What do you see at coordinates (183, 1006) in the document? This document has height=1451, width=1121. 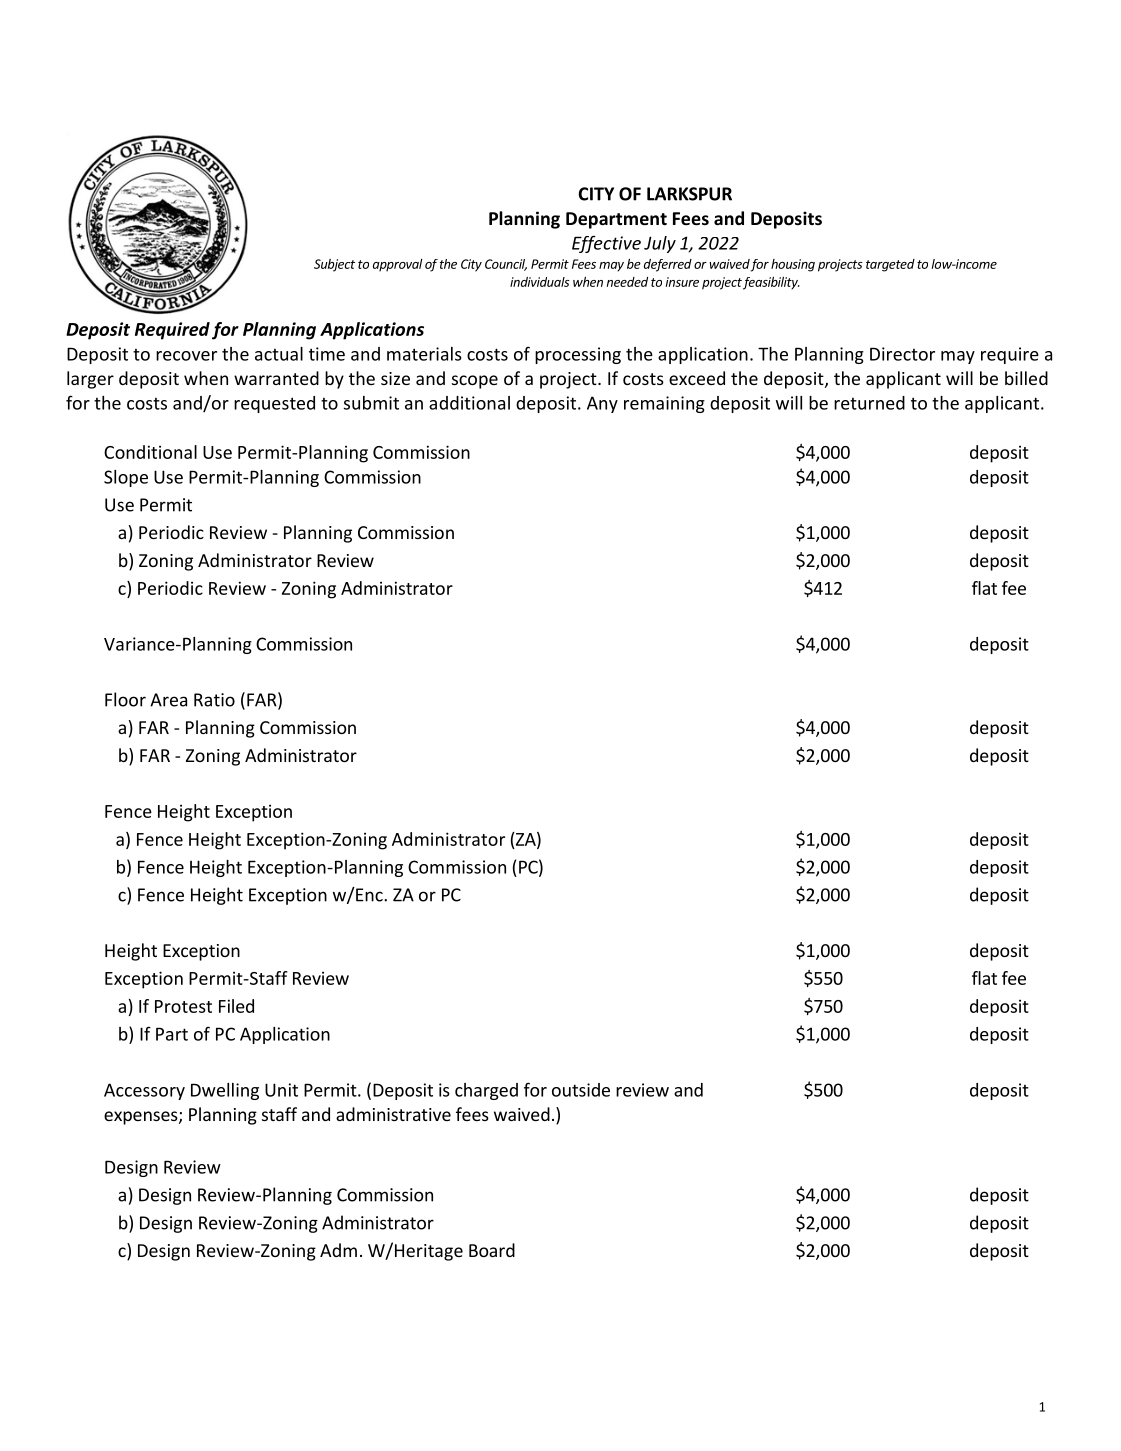 I see `Protest` at bounding box center [183, 1006].
